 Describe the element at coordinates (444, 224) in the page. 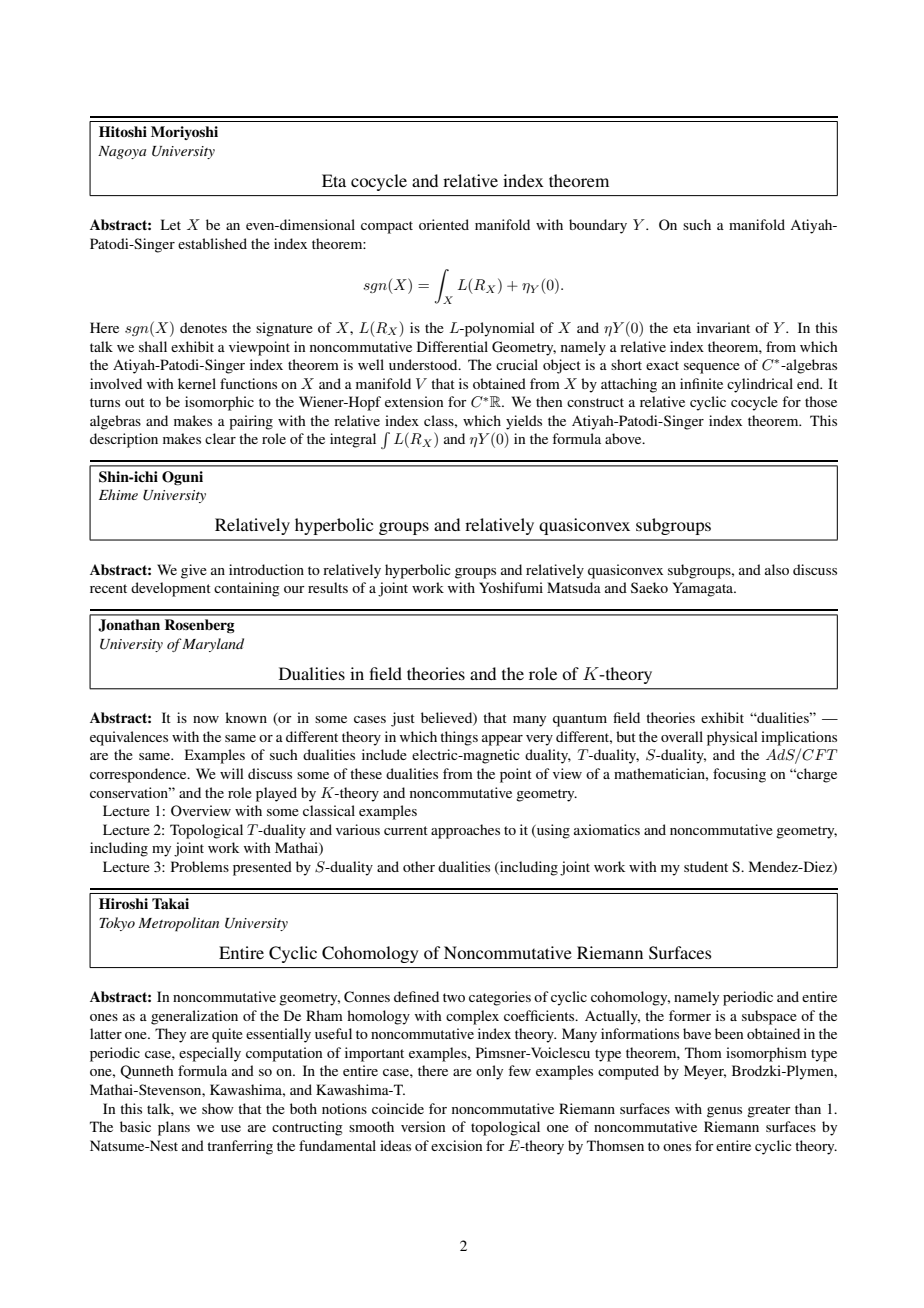

I see `oriented` at that location.
